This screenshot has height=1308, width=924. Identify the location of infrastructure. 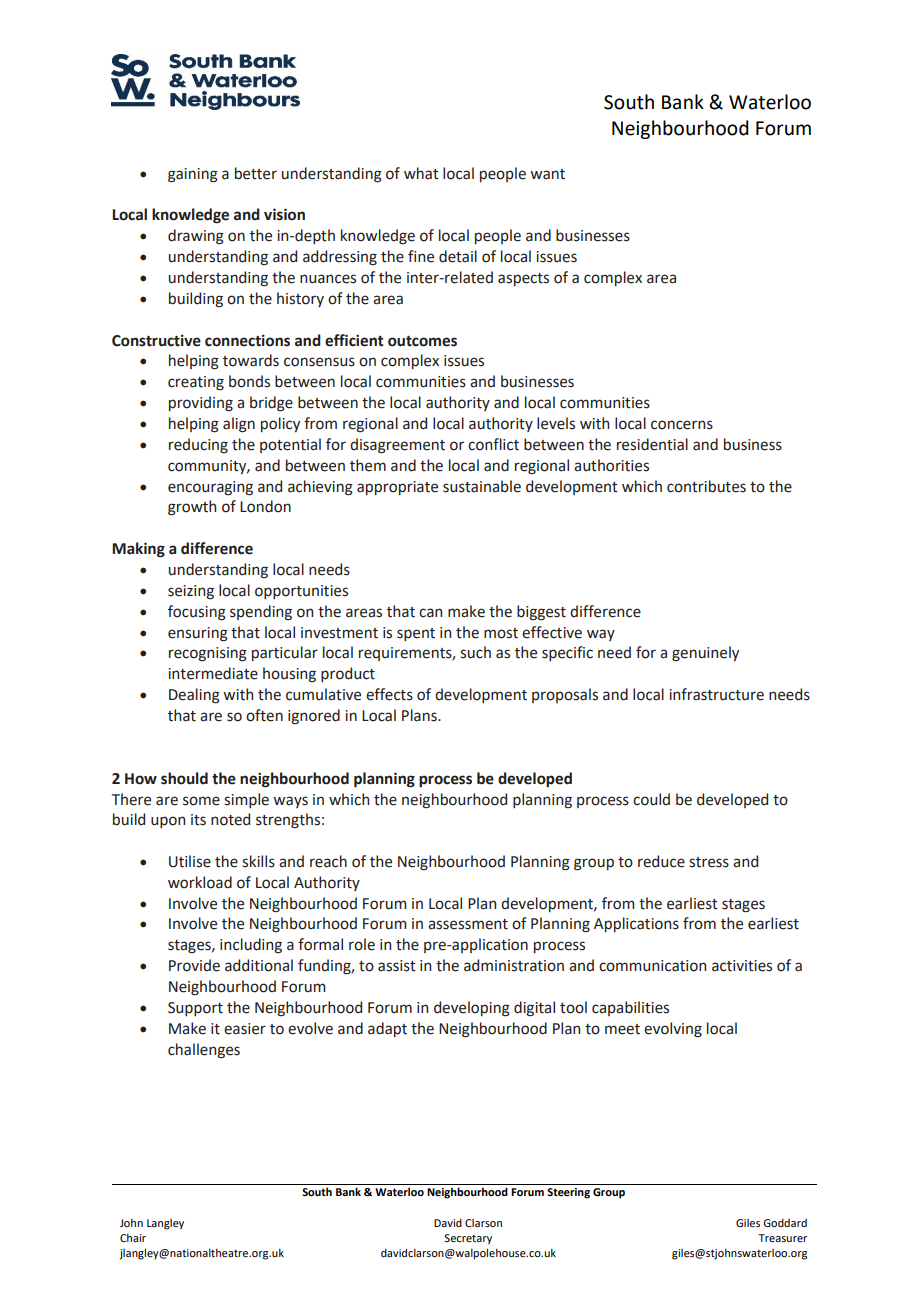
(716, 694).
